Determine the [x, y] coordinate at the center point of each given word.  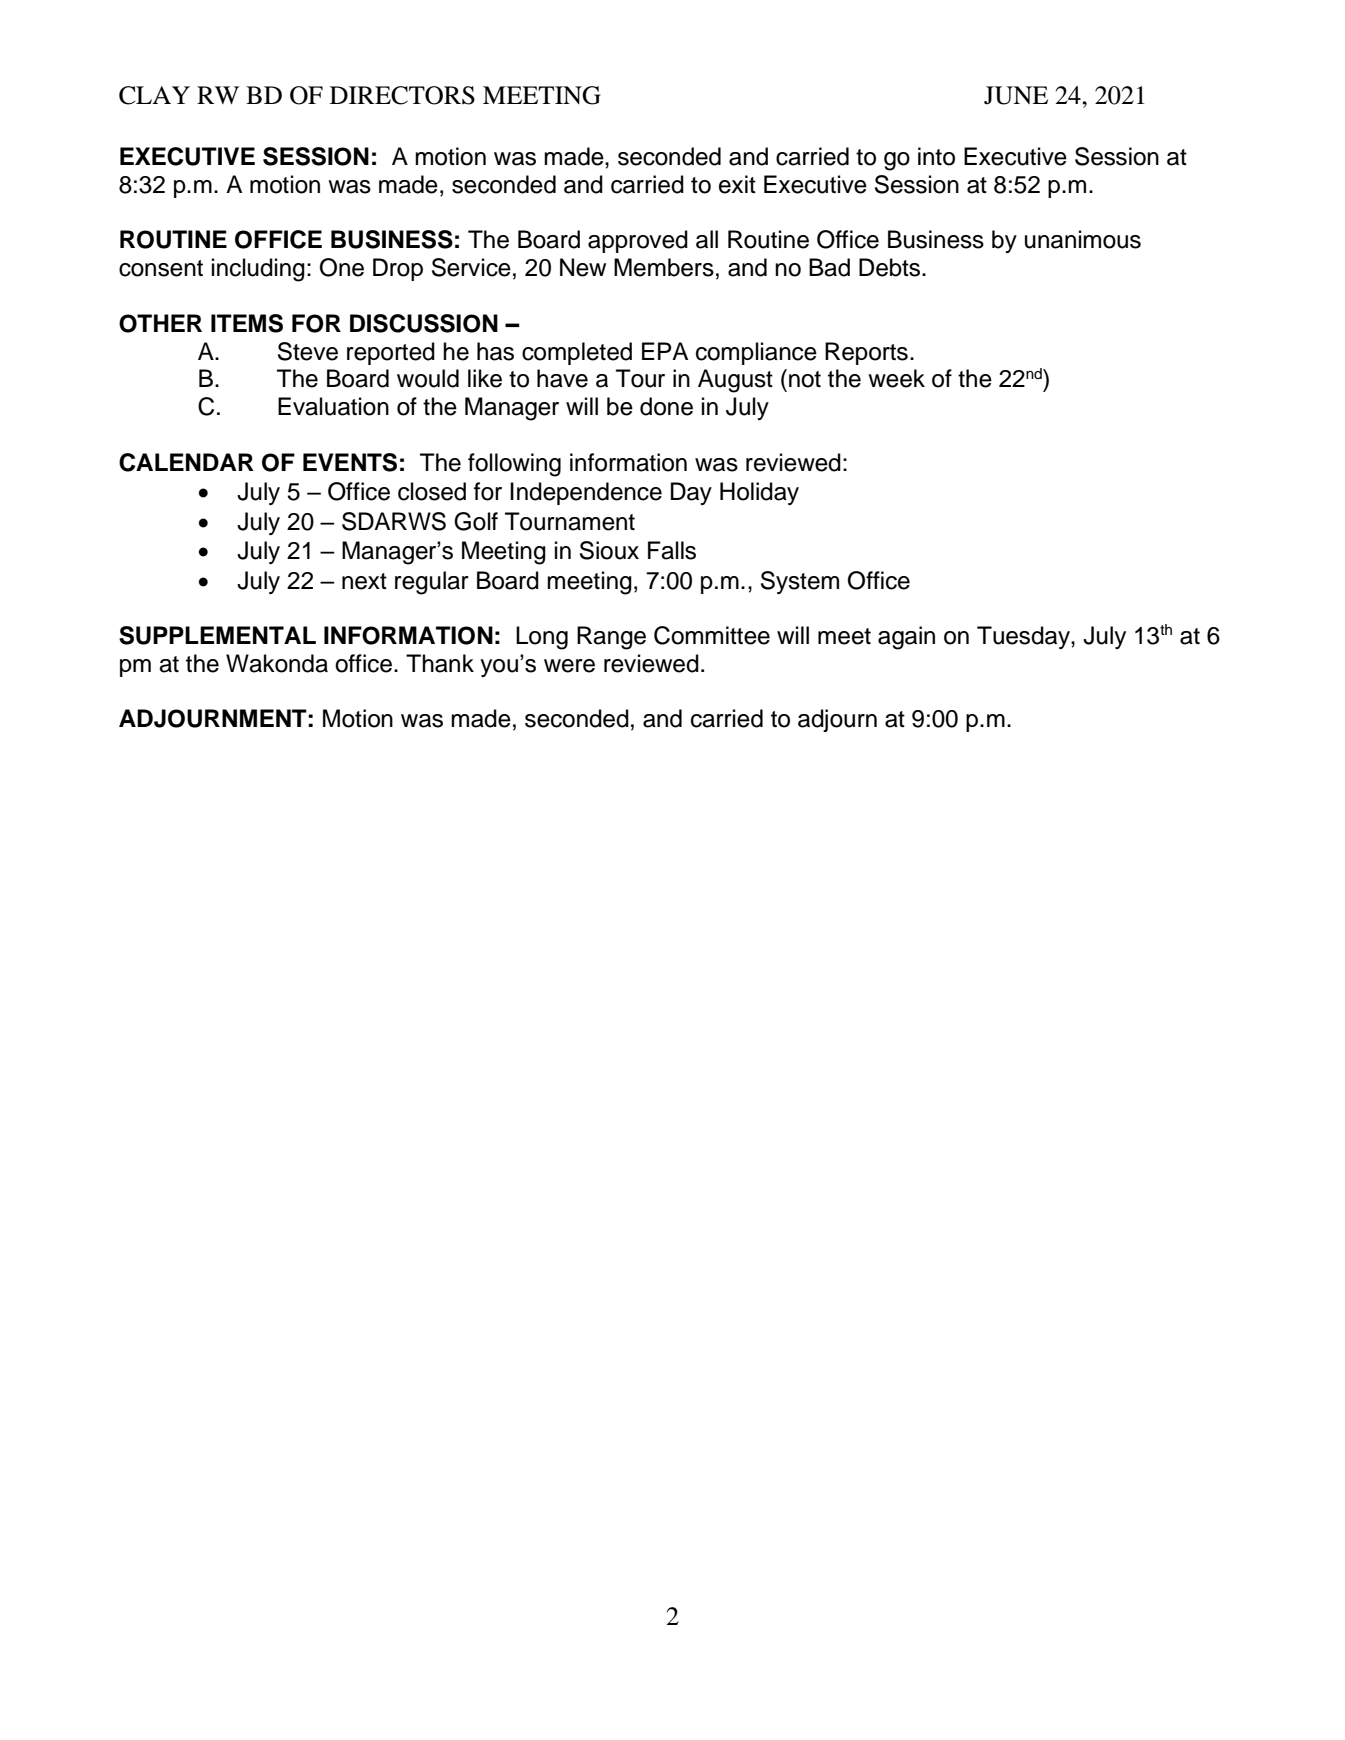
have [562, 378]
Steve [308, 351]
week [896, 378]
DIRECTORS [402, 95]
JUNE [1016, 95]
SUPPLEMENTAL [217, 635]
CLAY [154, 95]
